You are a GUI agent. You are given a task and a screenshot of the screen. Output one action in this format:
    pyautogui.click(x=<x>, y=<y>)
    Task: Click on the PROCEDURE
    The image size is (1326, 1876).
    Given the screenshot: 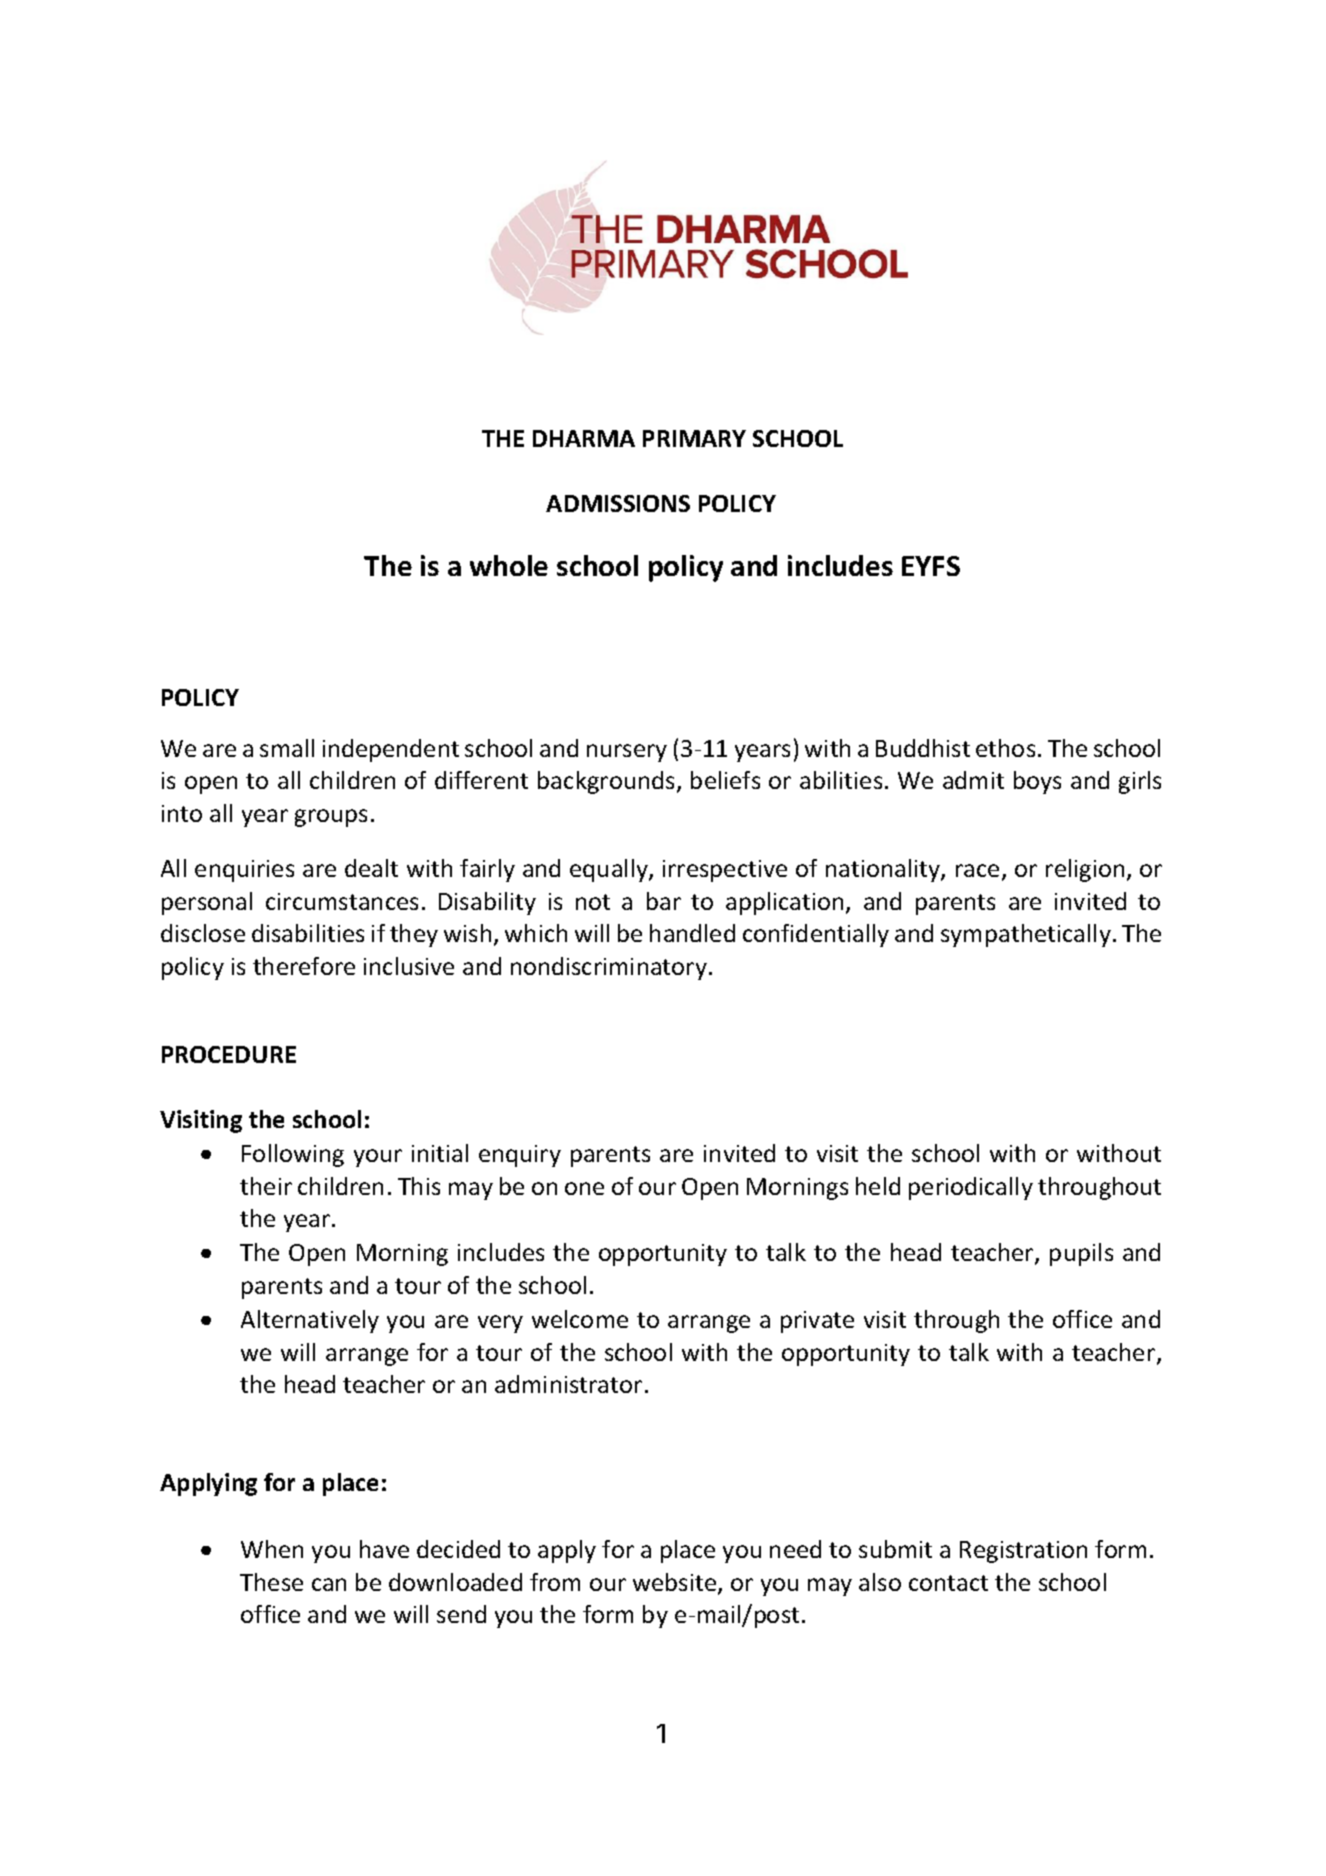 What is the action you would take?
    pyautogui.click(x=229, y=1054)
